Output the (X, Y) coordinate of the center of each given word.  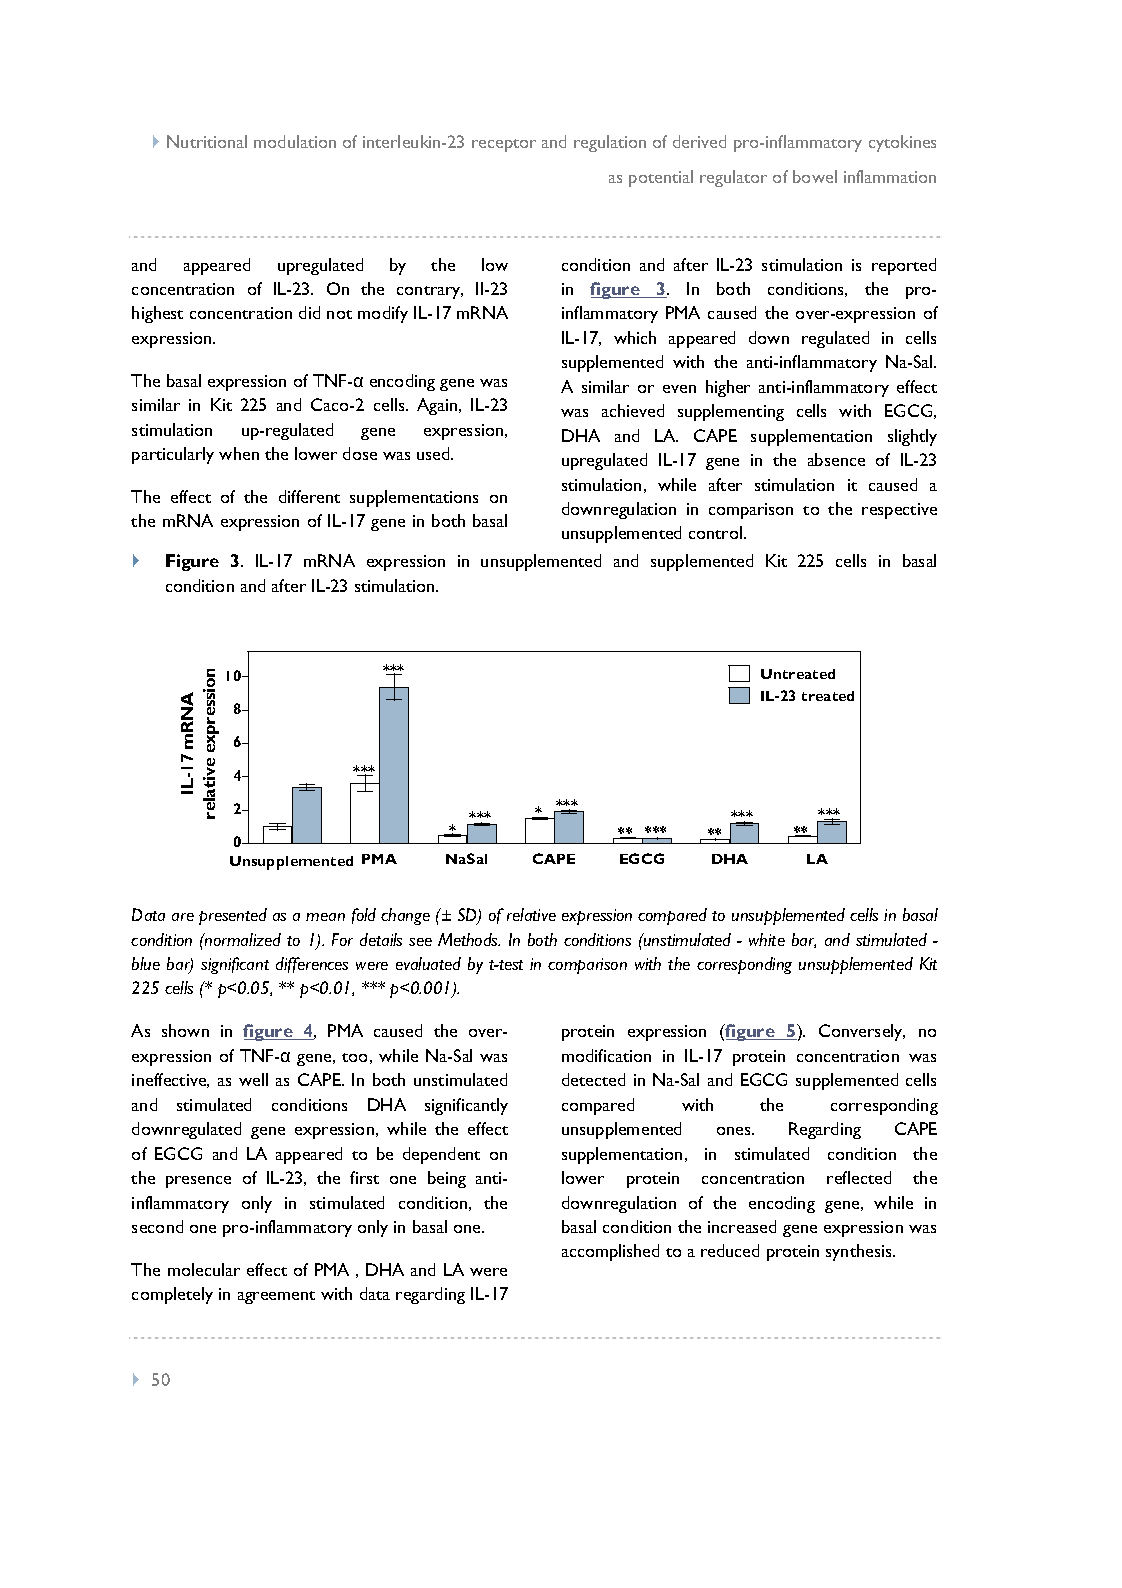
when (239, 453)
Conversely (862, 1032)
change (405, 916)
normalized (242, 939)
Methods (469, 939)
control (715, 532)
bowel (815, 176)
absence (836, 459)
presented (233, 916)
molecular (204, 1269)
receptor (504, 145)
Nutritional (207, 141)
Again (438, 406)
